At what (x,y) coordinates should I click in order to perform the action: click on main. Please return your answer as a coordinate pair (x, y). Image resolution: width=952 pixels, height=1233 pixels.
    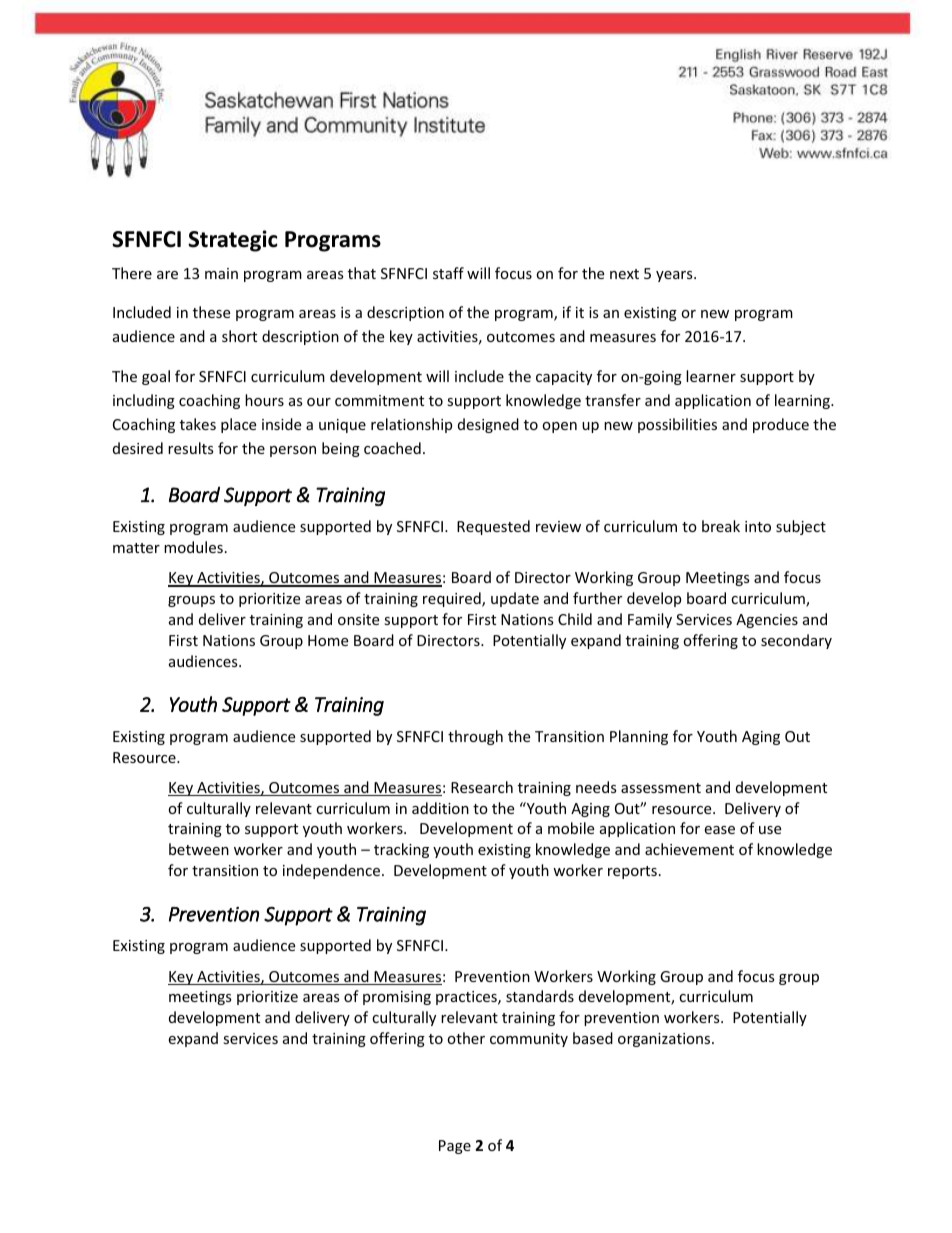
    Looking at the image, I should click on (221, 273).
